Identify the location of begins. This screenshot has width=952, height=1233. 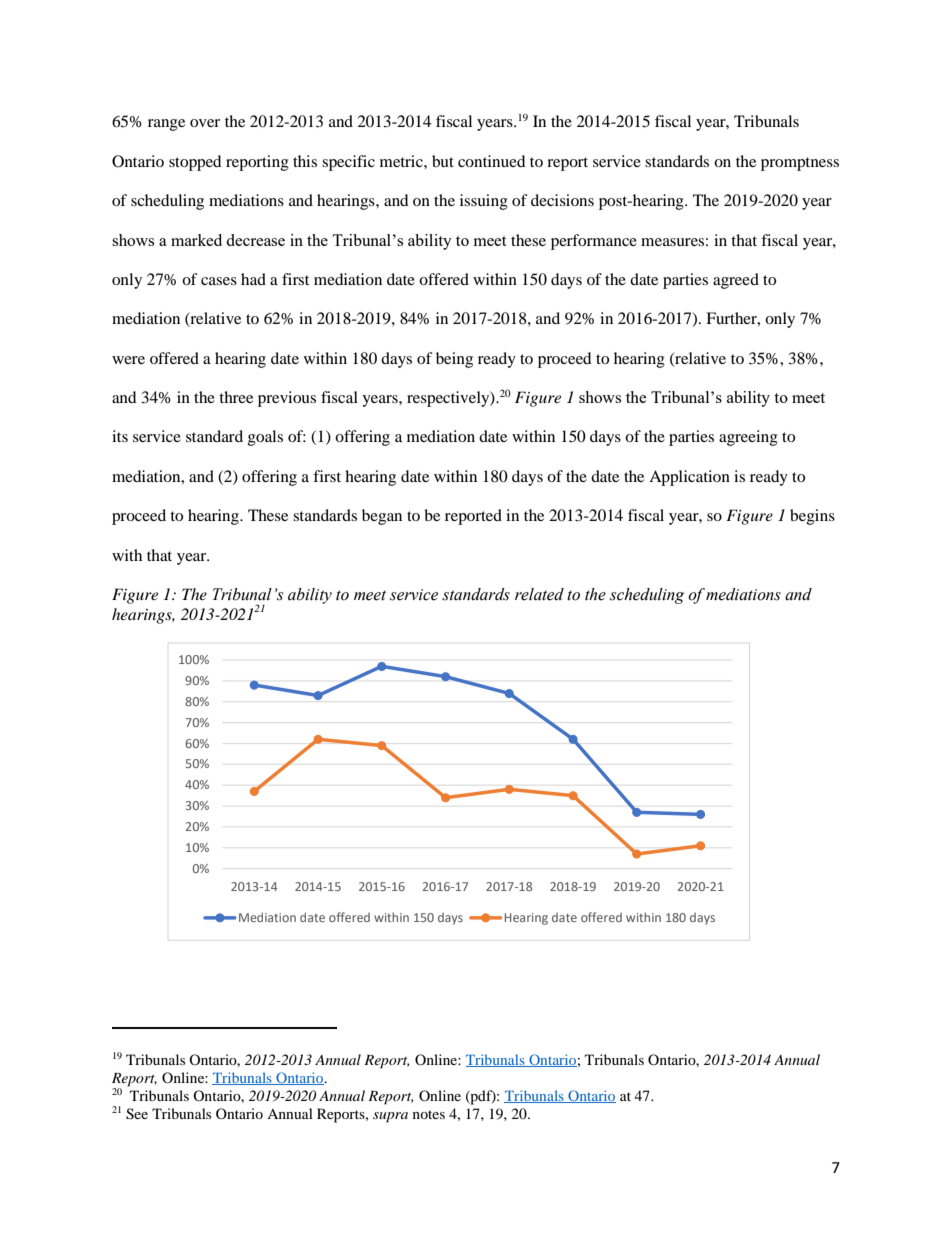
(812, 517).
